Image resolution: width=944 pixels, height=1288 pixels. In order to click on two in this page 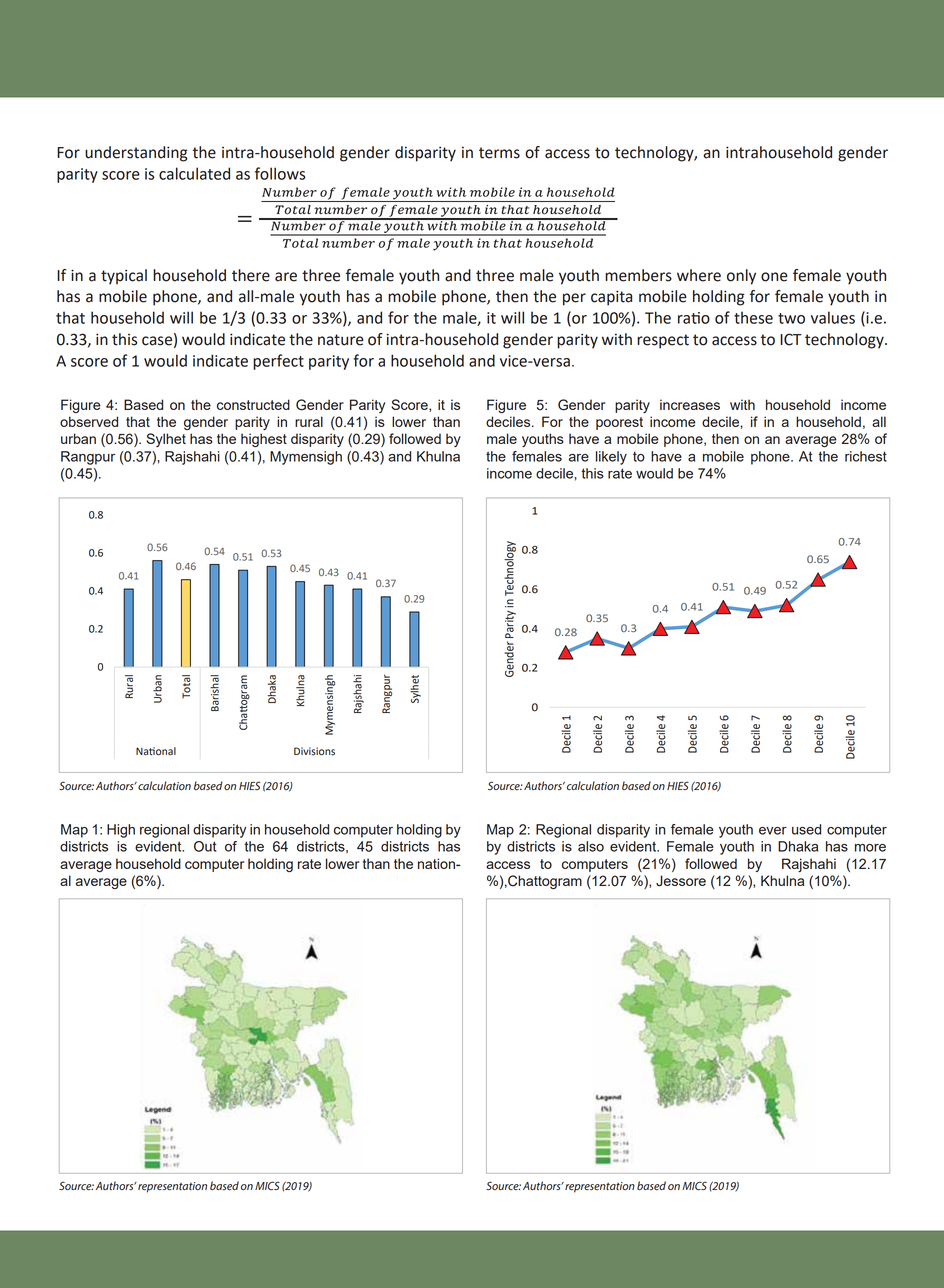, I will do `click(791, 318)`.
